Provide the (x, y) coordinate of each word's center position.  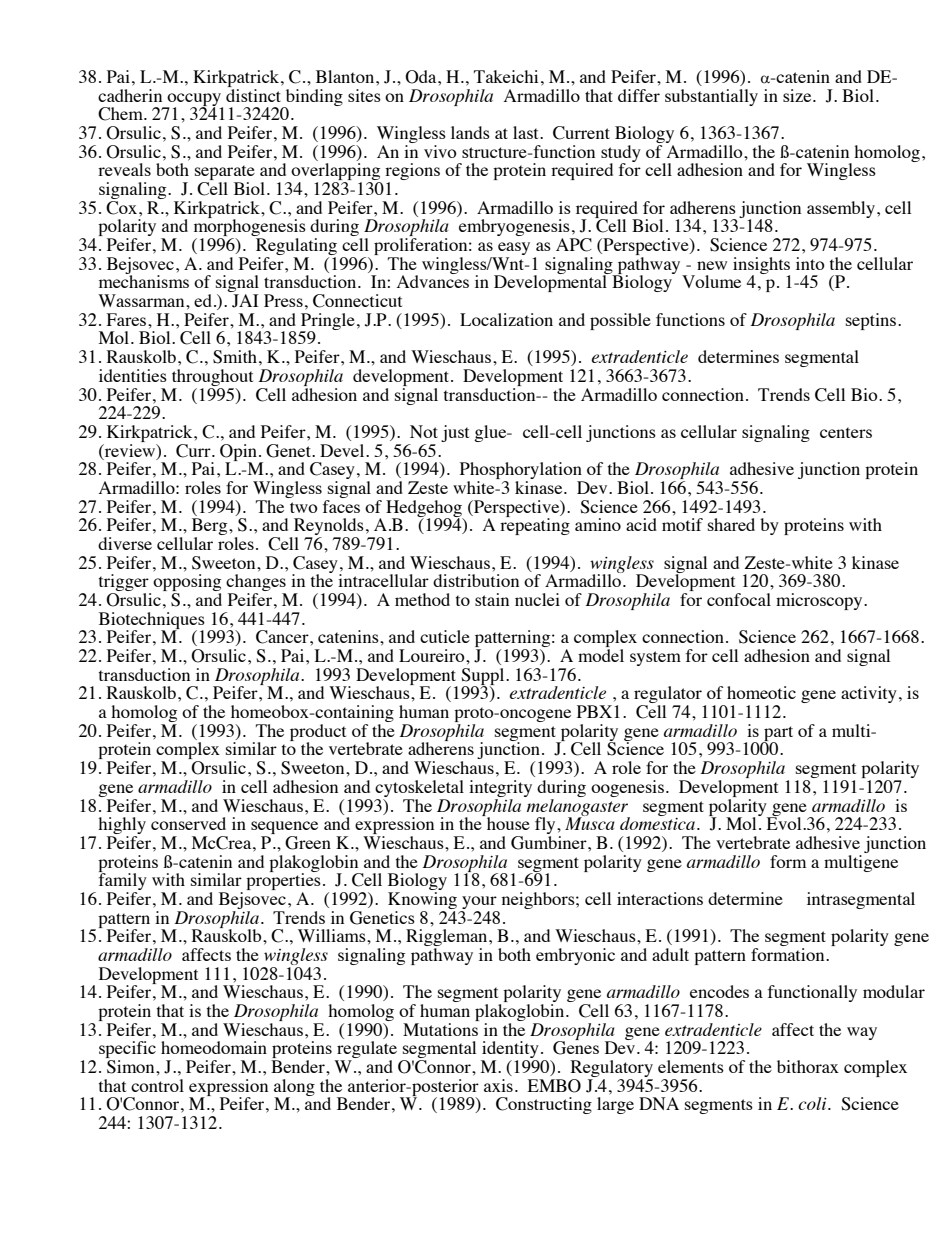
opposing (187, 584)
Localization (506, 319)
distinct (253, 94)
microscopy (820, 601)
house (507, 822)
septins (872, 321)
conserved (188, 823)
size (798, 95)
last (527, 132)
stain (492, 599)
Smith (235, 357)
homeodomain (214, 1047)
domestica (659, 822)
